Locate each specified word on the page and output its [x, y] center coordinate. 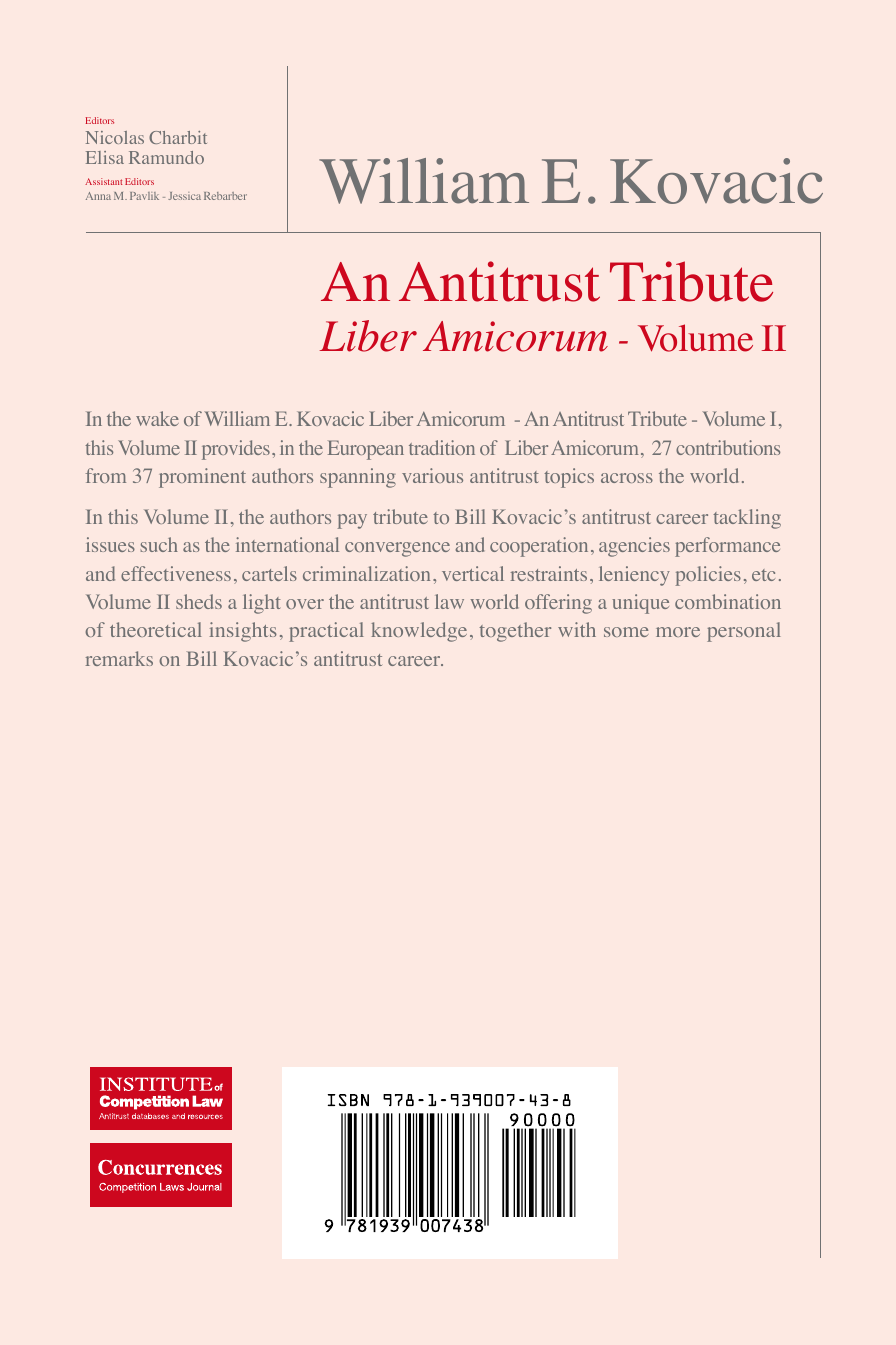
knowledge [419, 632]
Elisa [105, 157]
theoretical [156, 629]
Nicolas [115, 137]
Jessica [184, 196]
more [678, 632]
